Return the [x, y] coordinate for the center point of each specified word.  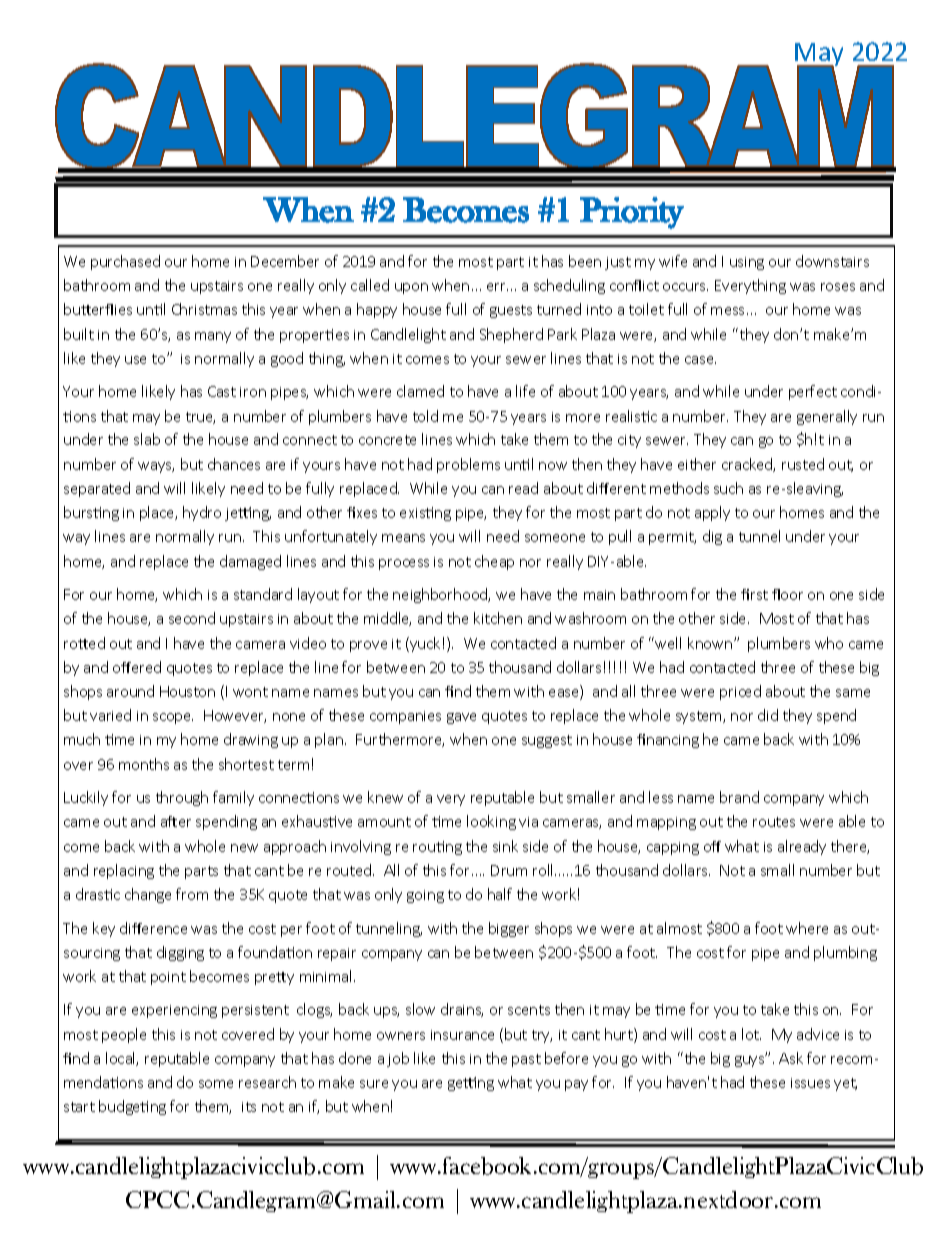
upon [411, 288]
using [747, 263]
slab [147, 439]
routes [774, 822]
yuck [424, 644]
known [710, 643]
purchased [125, 262]
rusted [803, 464]
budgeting [132, 1107]
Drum [509, 870]
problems [468, 465]
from [192, 894]
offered [137, 667]
